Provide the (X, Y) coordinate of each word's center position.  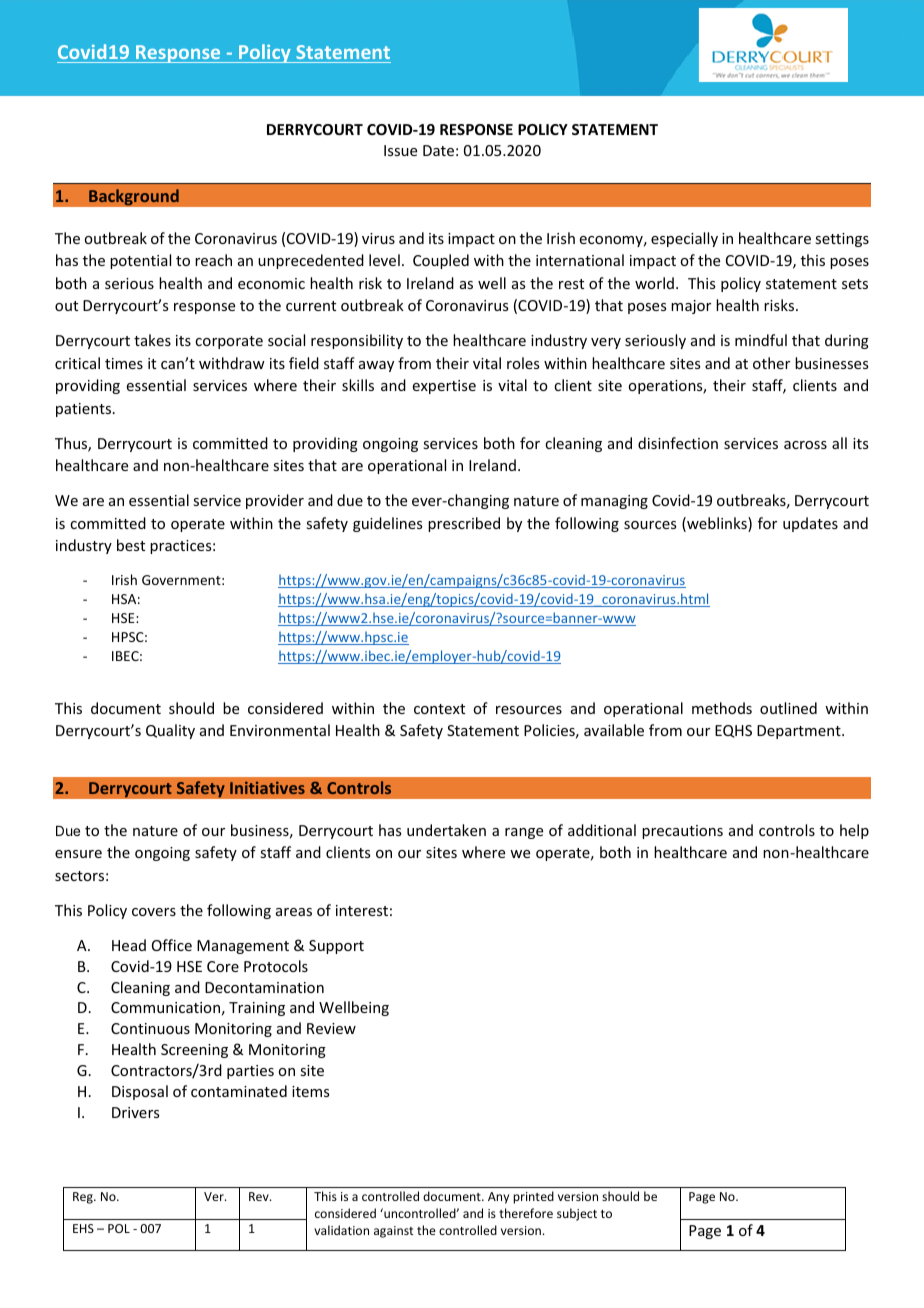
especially (684, 239)
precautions (682, 832)
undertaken (446, 830)
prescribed (464, 524)
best (131, 545)
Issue (400, 150)
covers (154, 912)
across (805, 445)
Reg (84, 1198)
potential (140, 261)
